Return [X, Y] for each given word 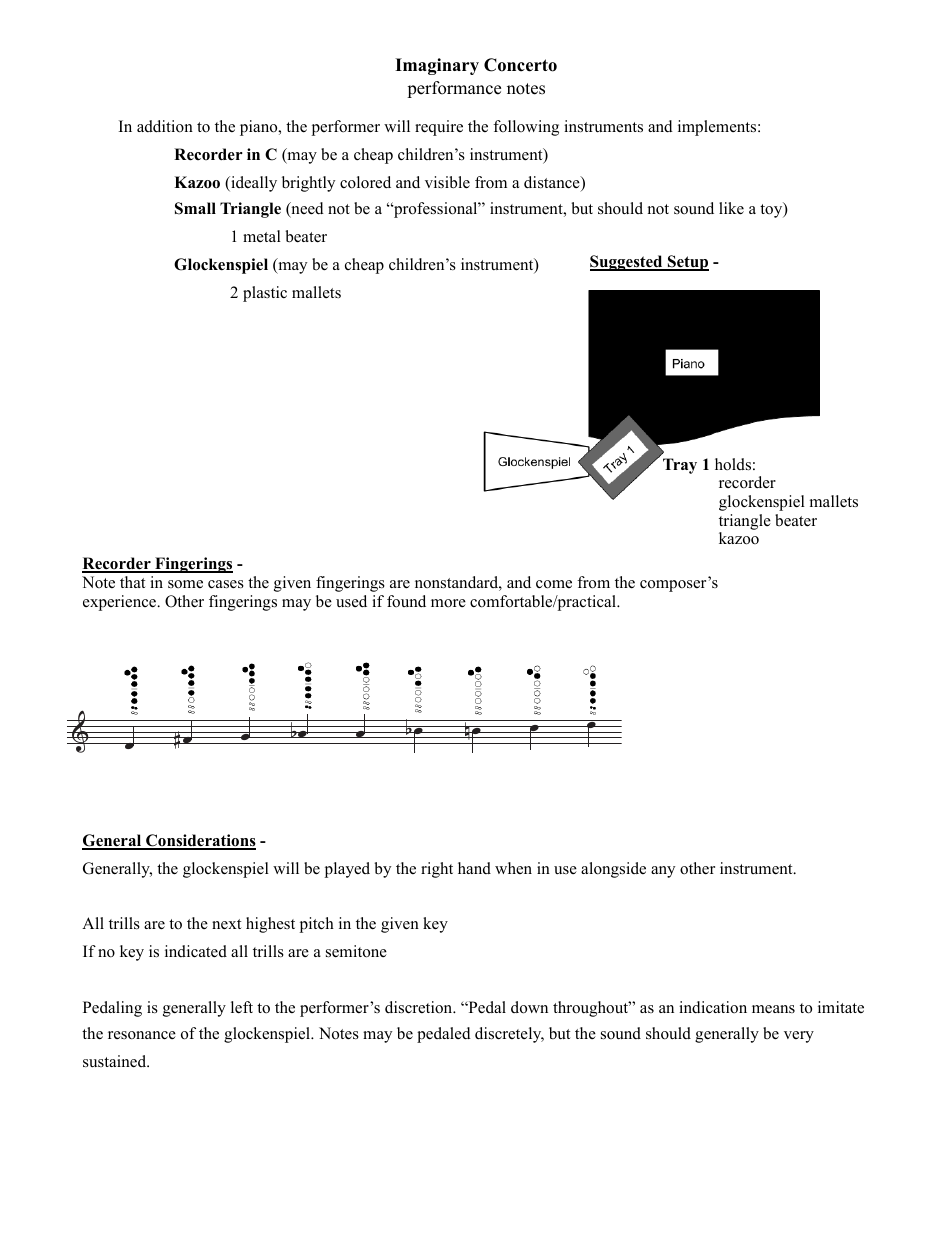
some [185, 584]
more [448, 603]
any [663, 872]
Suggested [627, 263]
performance [454, 89]
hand [474, 868]
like [731, 208]
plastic [265, 294]
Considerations [200, 842]
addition [165, 126]
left [242, 1007]
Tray [680, 466]
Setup [687, 263]
